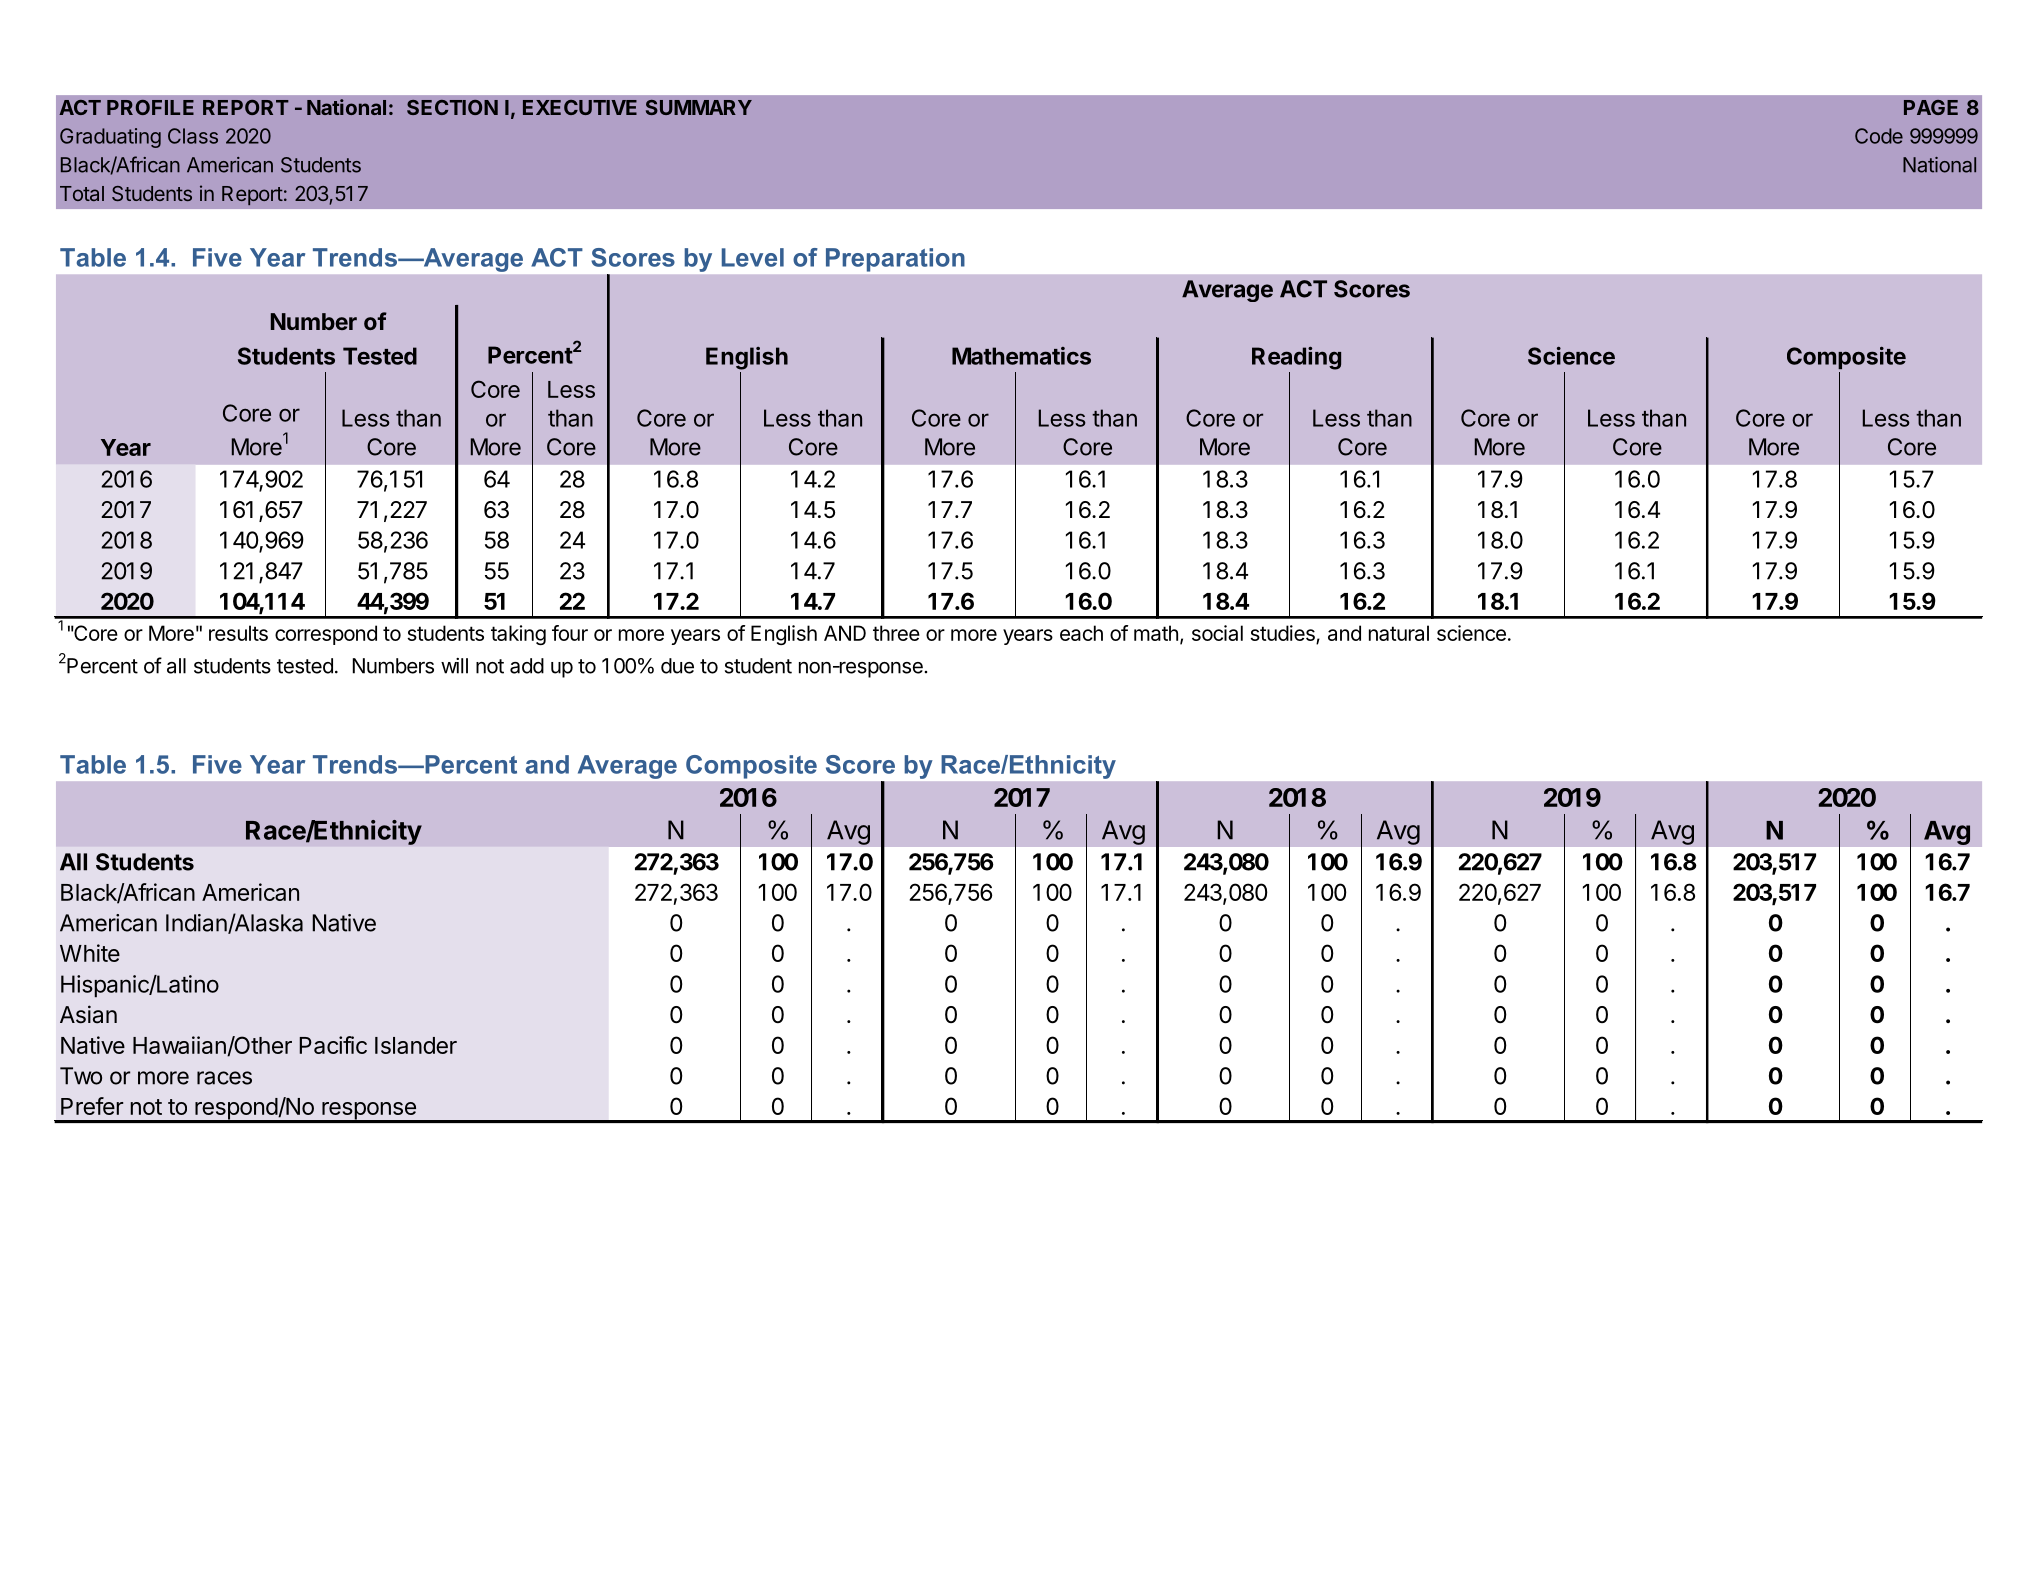 The image size is (2039, 1575). I want to click on Pacific, so click(333, 1045).
